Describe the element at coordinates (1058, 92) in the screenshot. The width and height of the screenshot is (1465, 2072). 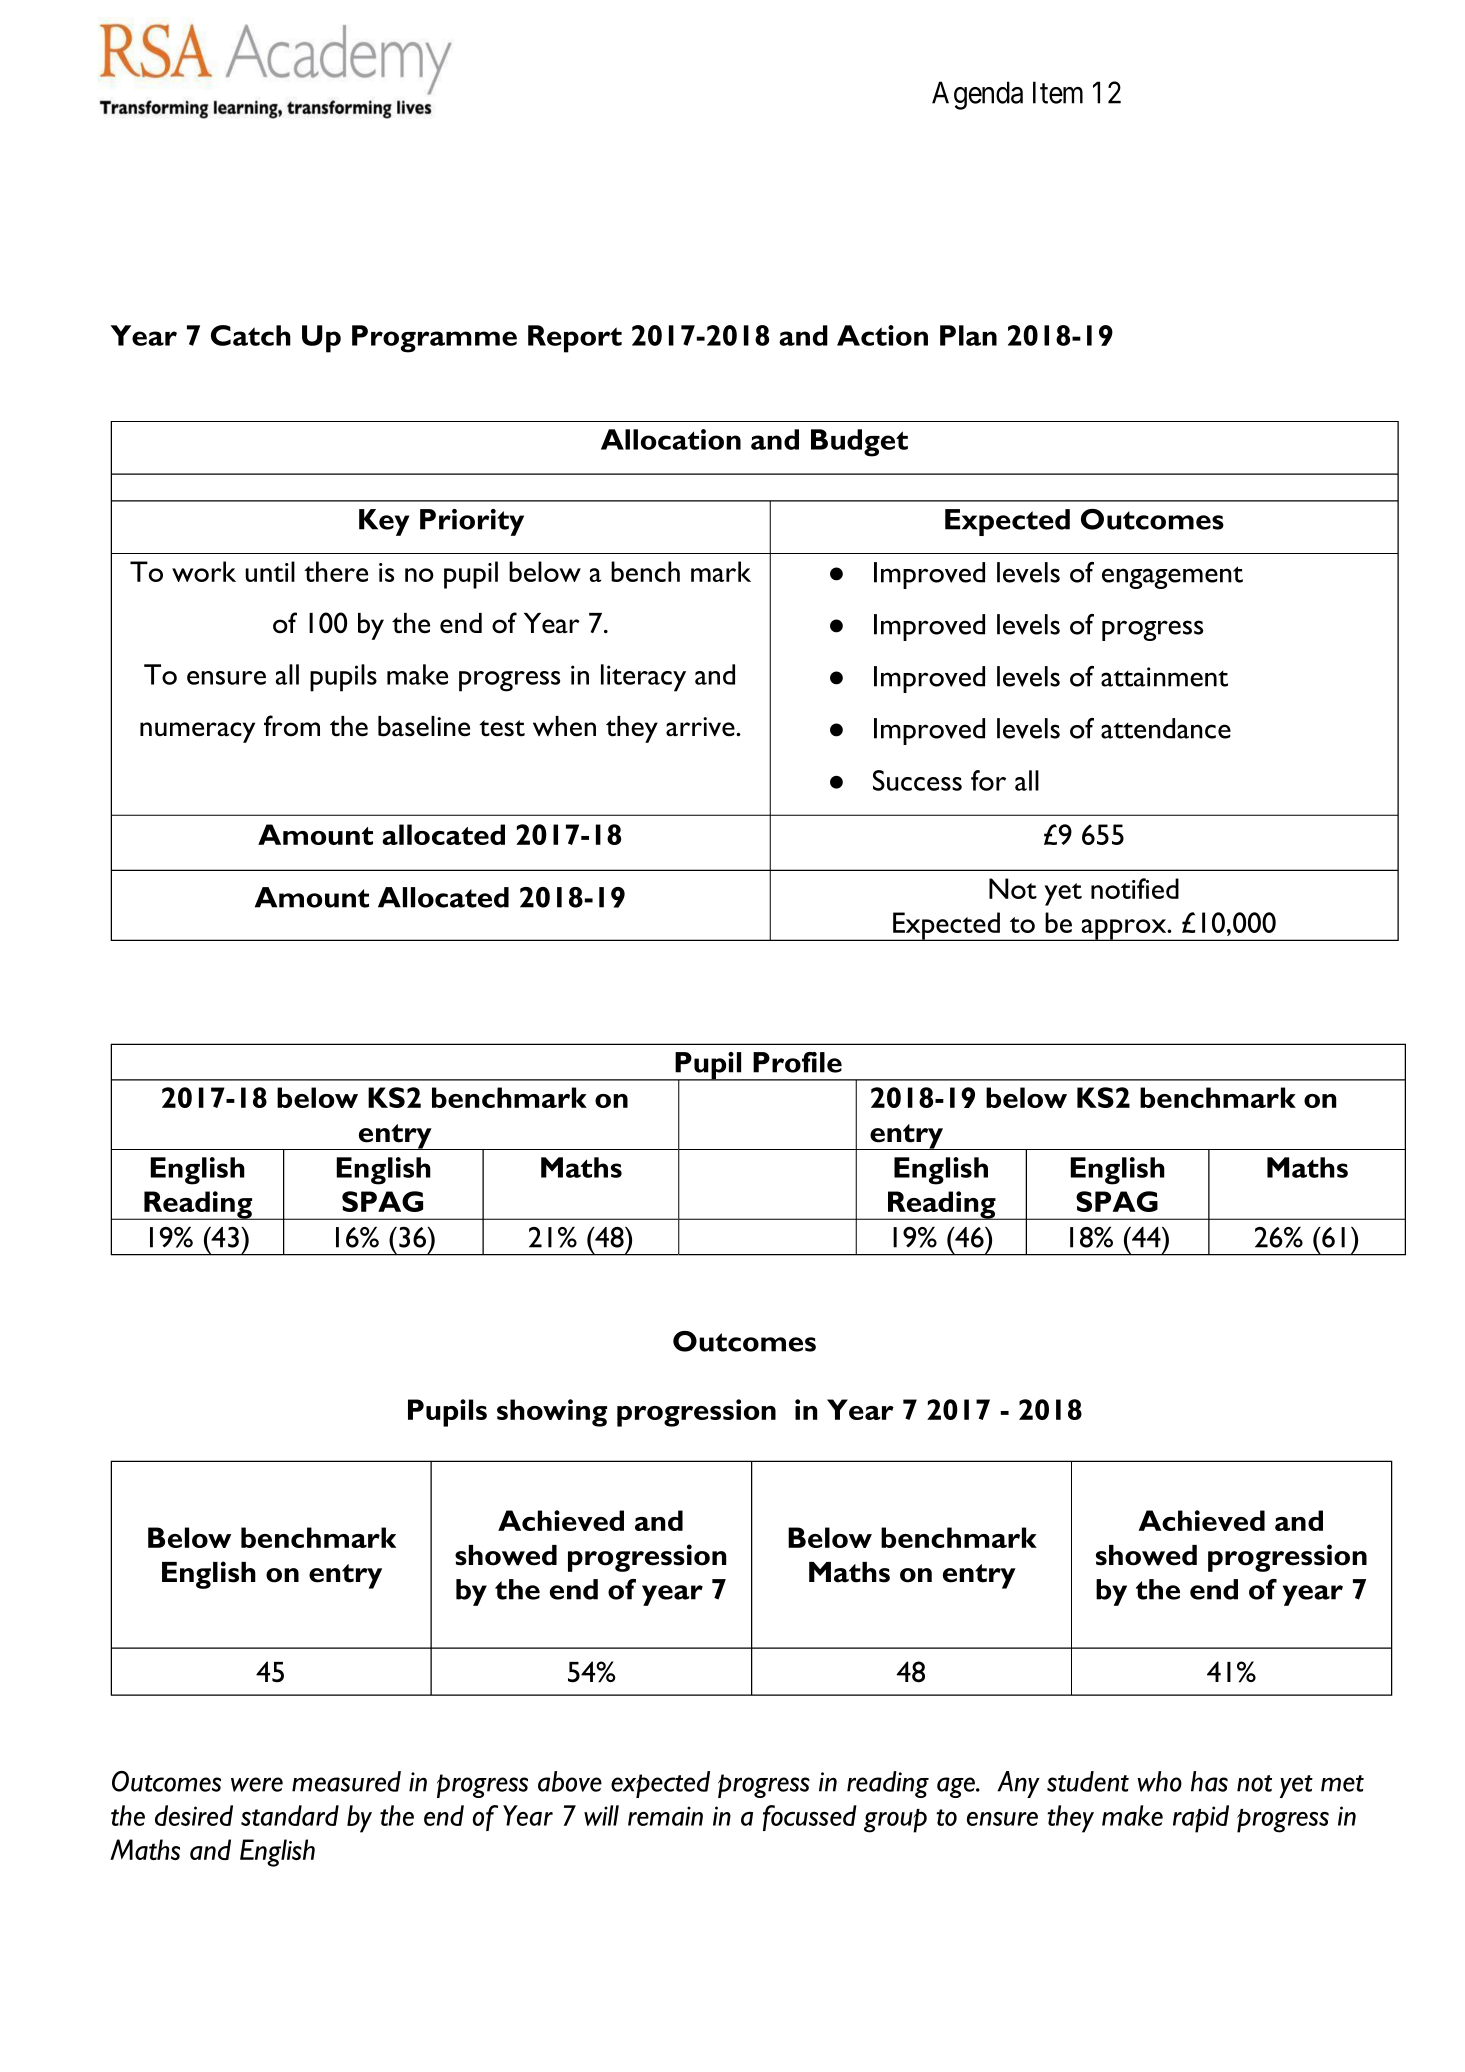
I see `Item` at that location.
